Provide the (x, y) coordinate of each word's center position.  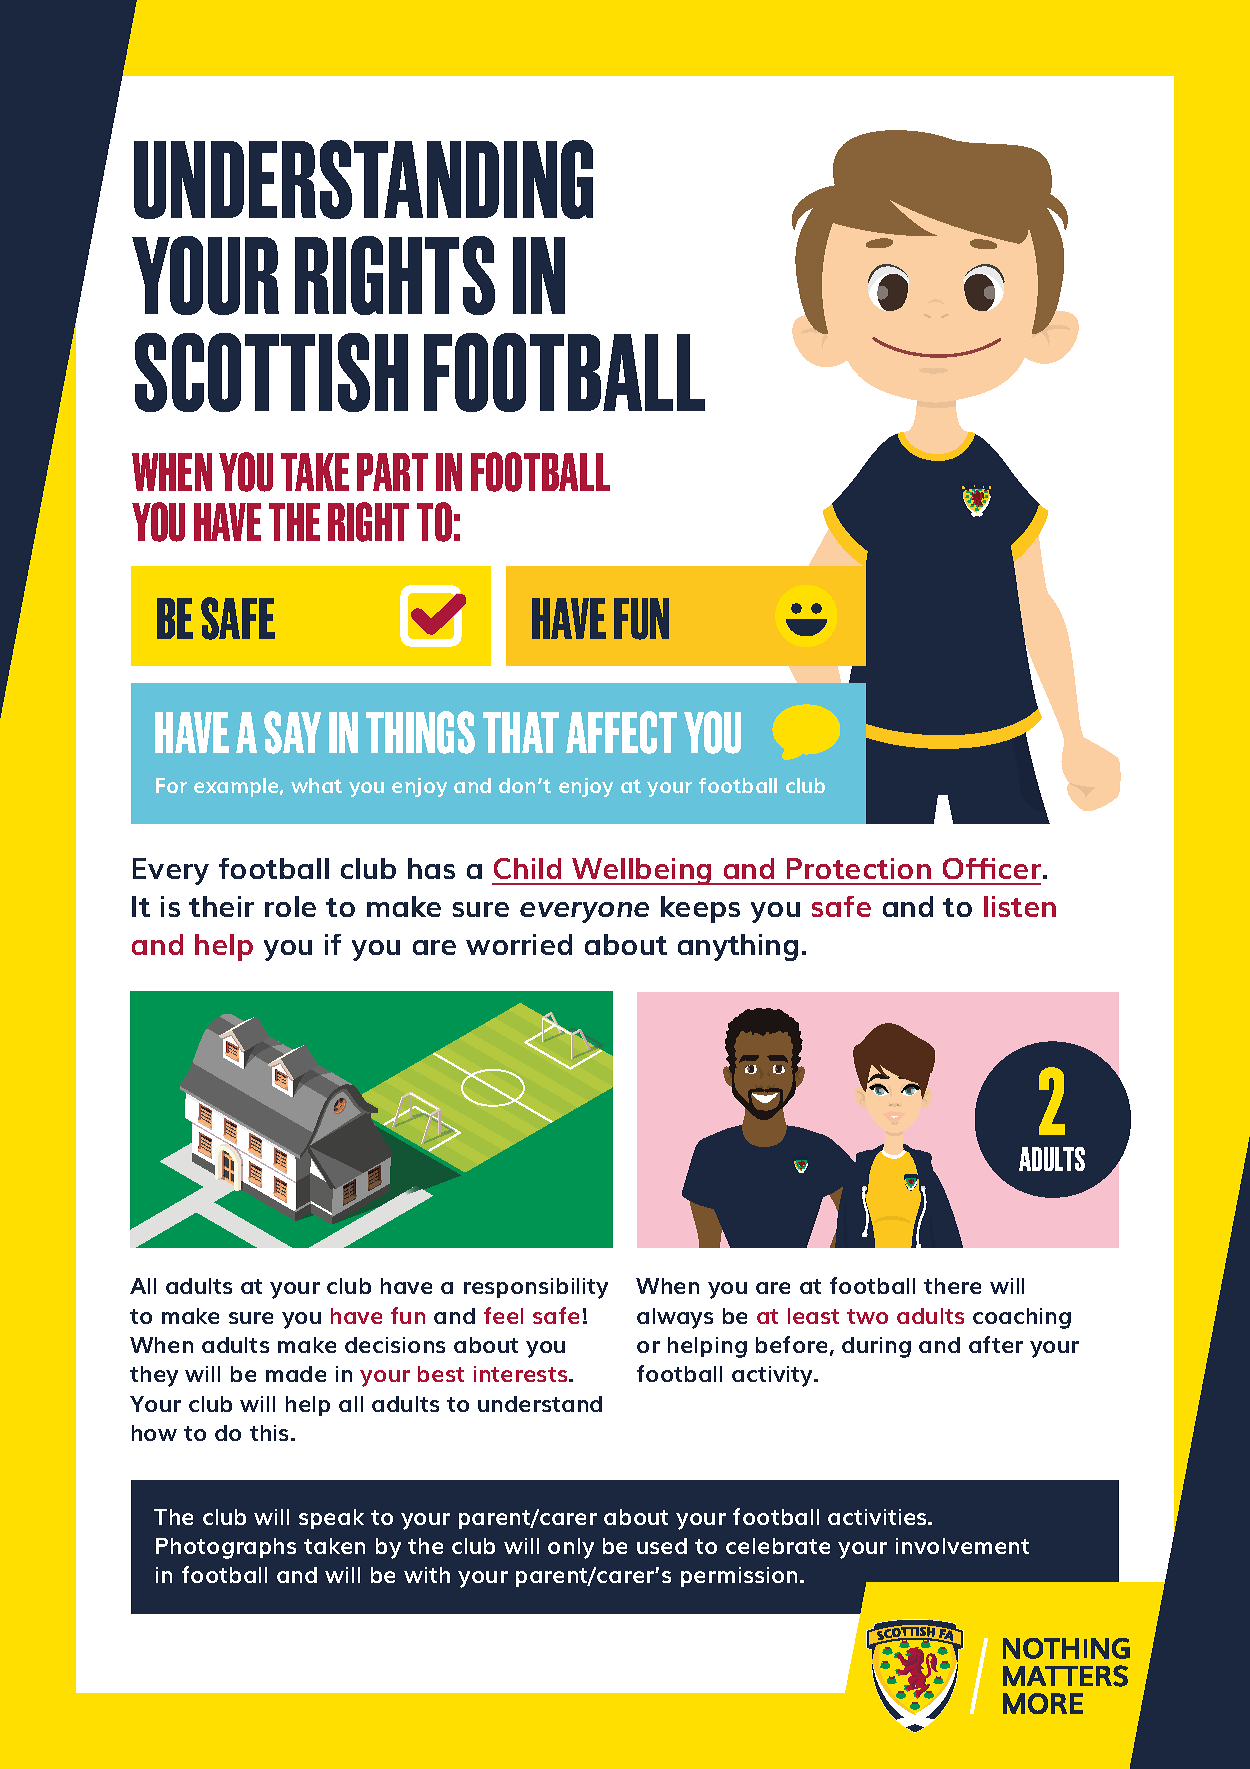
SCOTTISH (271, 372)
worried (519, 944)
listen (1020, 906)
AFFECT (621, 732)
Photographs (226, 1548)
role (290, 906)
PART (392, 472)
